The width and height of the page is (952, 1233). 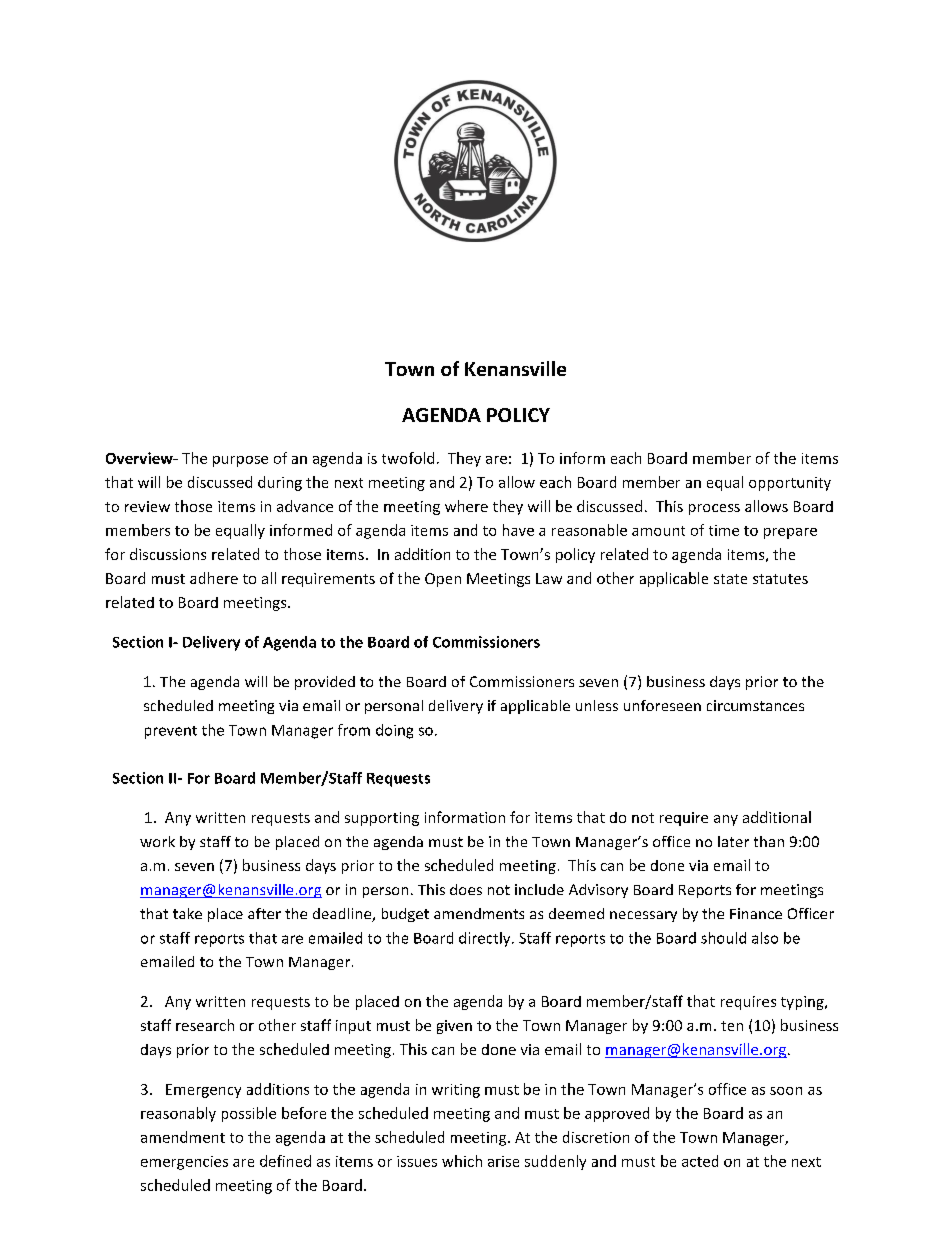 I want to click on purpose, so click(x=240, y=461).
